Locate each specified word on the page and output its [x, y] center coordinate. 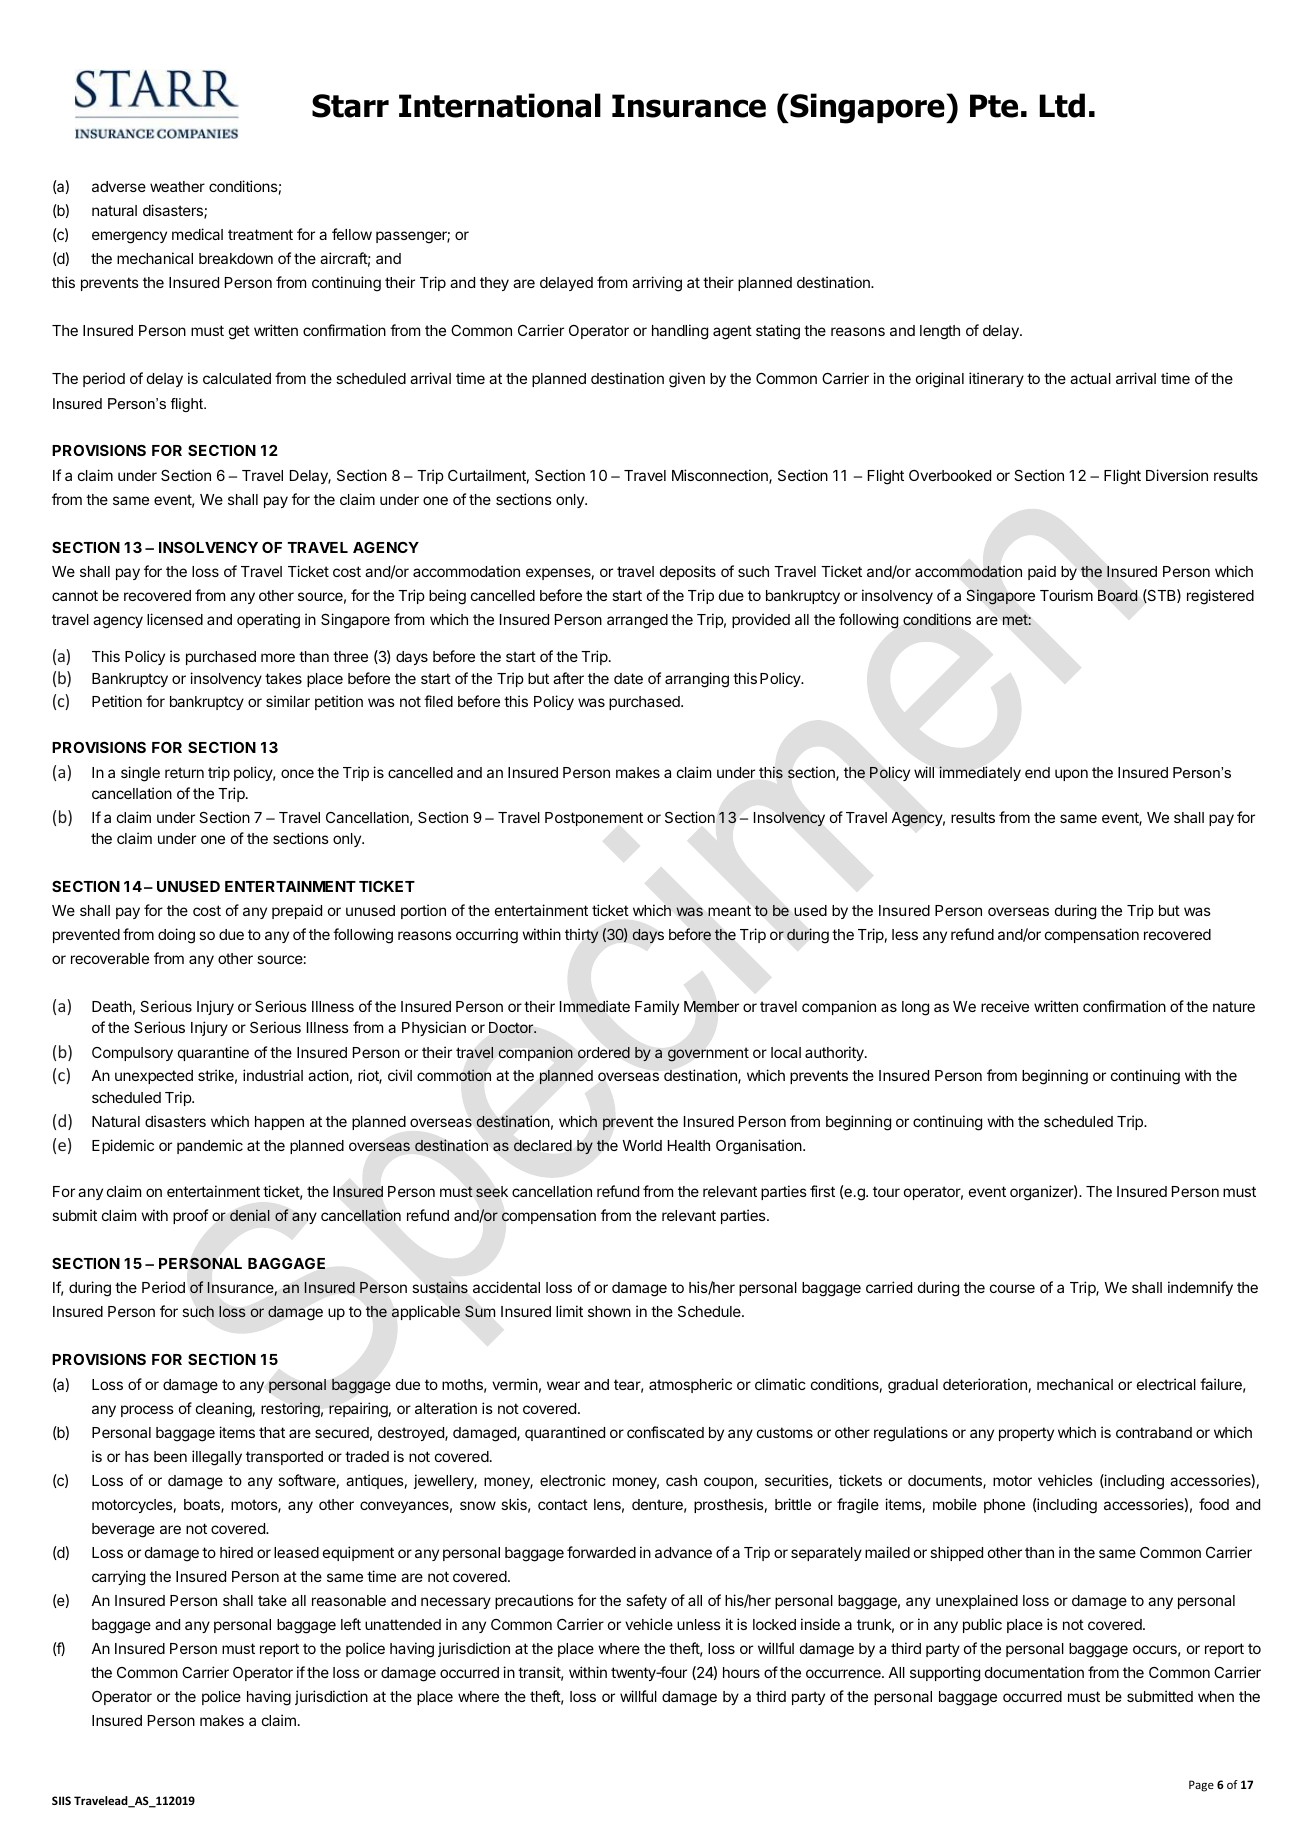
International [500, 105]
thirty [582, 936]
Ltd [1062, 105]
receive [1005, 1006]
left [351, 1624]
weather [177, 186]
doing [176, 936]
